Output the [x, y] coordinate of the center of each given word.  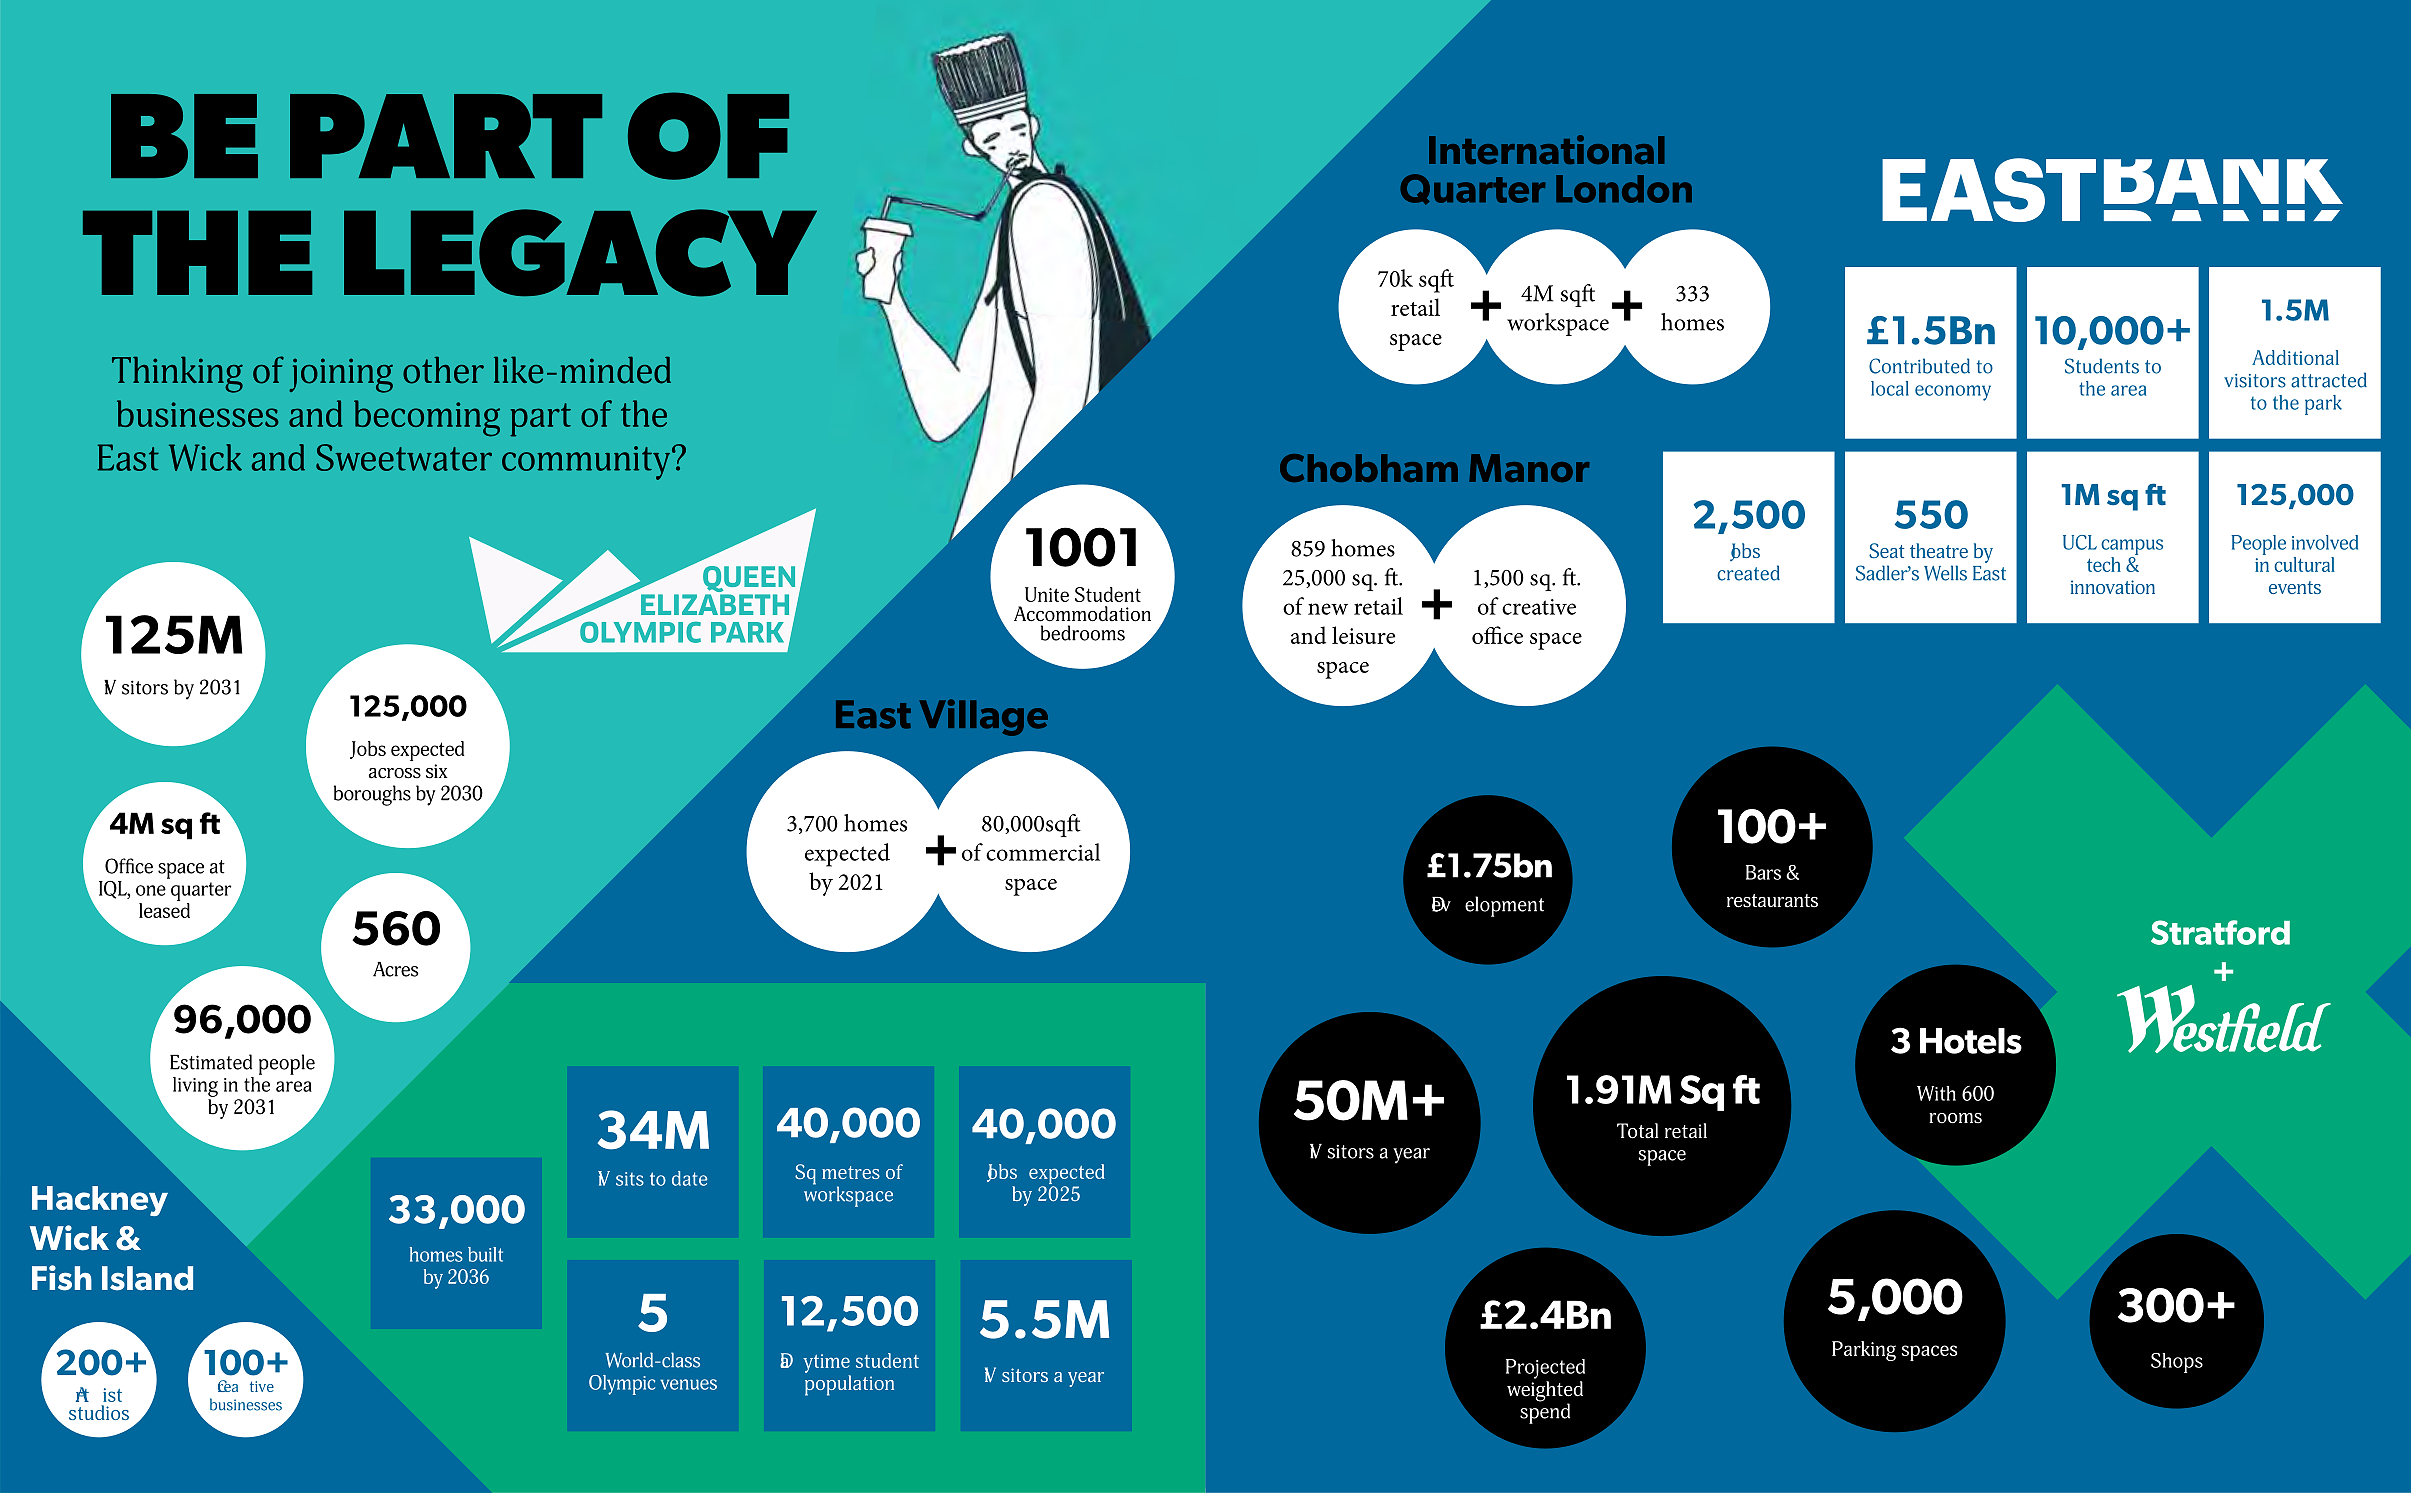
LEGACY [580, 253]
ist [112, 1395]
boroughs [372, 795]
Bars [1763, 872]
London [1624, 189]
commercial [1043, 852]
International [1546, 149]
